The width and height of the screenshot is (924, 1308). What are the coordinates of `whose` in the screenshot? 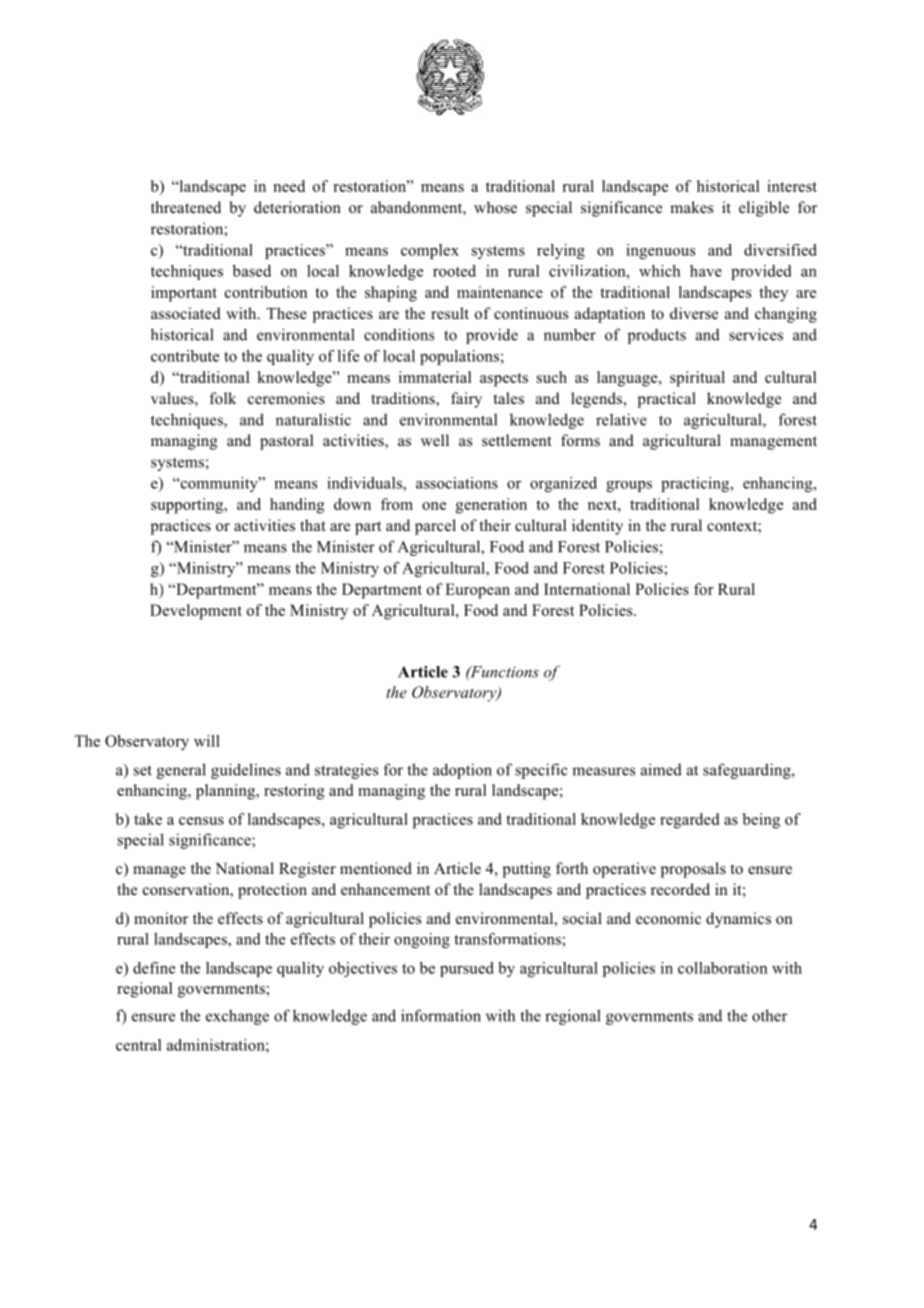 It's located at (495, 207).
